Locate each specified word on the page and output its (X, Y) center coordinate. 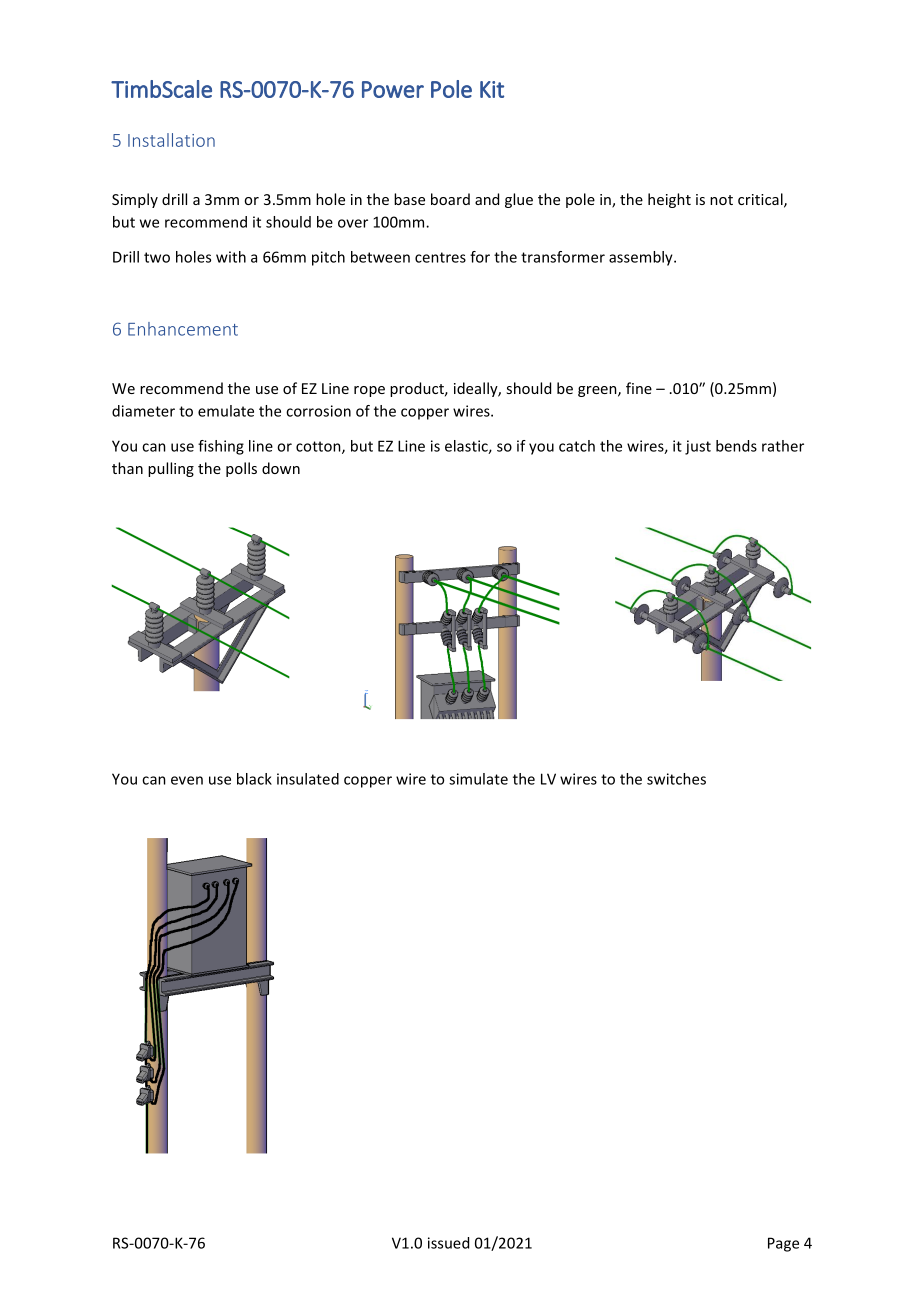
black (254, 779)
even (187, 780)
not (721, 200)
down (281, 468)
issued (448, 1243)
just (698, 447)
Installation (171, 140)
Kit (492, 89)
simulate (478, 779)
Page (783, 1244)
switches (676, 779)
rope (369, 391)
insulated (308, 779)
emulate (226, 411)
